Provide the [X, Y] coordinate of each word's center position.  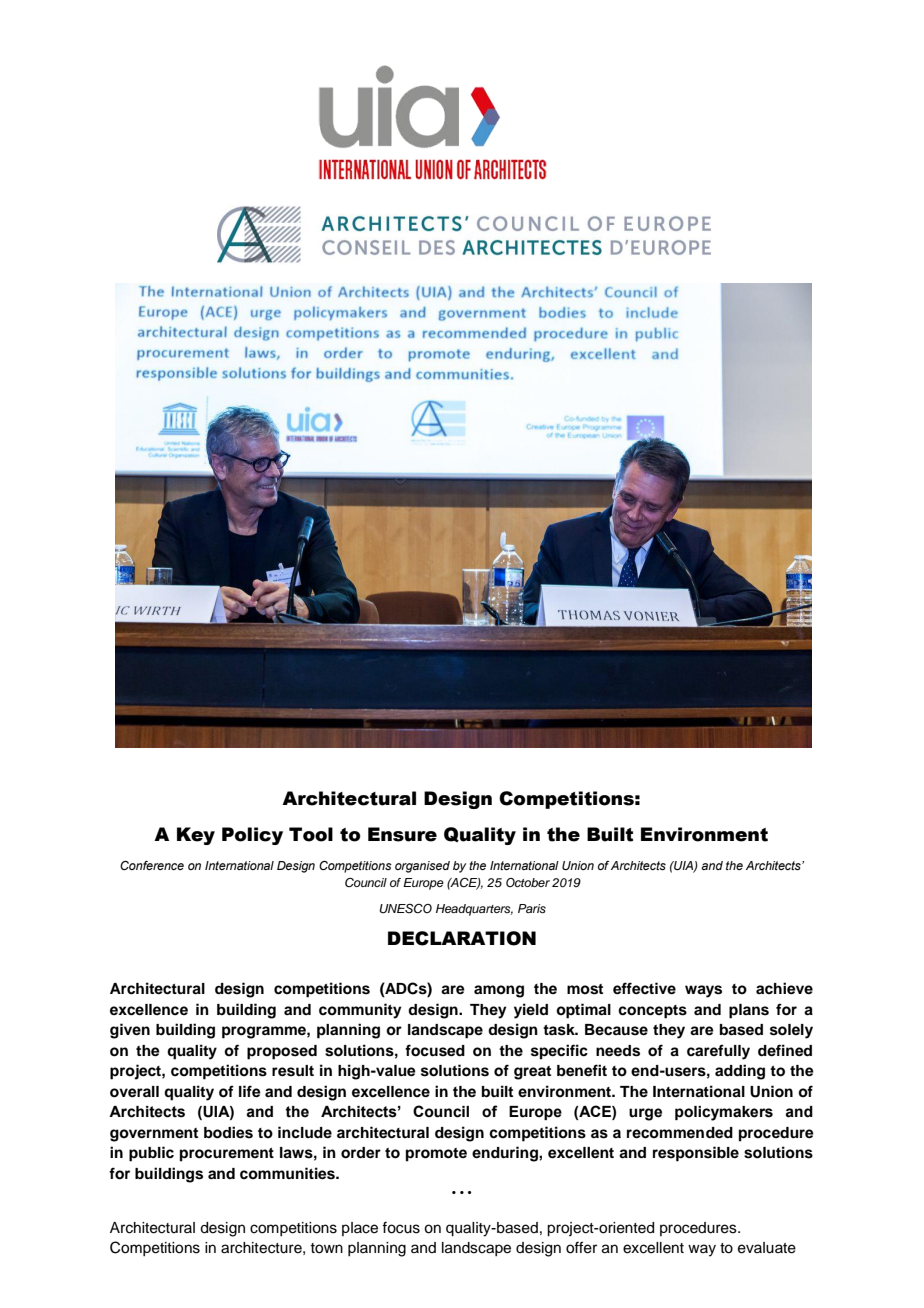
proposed [282, 1052]
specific [559, 1052]
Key [196, 836]
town [326, 1248]
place [360, 1229]
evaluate [767, 1248]
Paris [532, 908]
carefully [718, 1052]
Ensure [402, 834]
